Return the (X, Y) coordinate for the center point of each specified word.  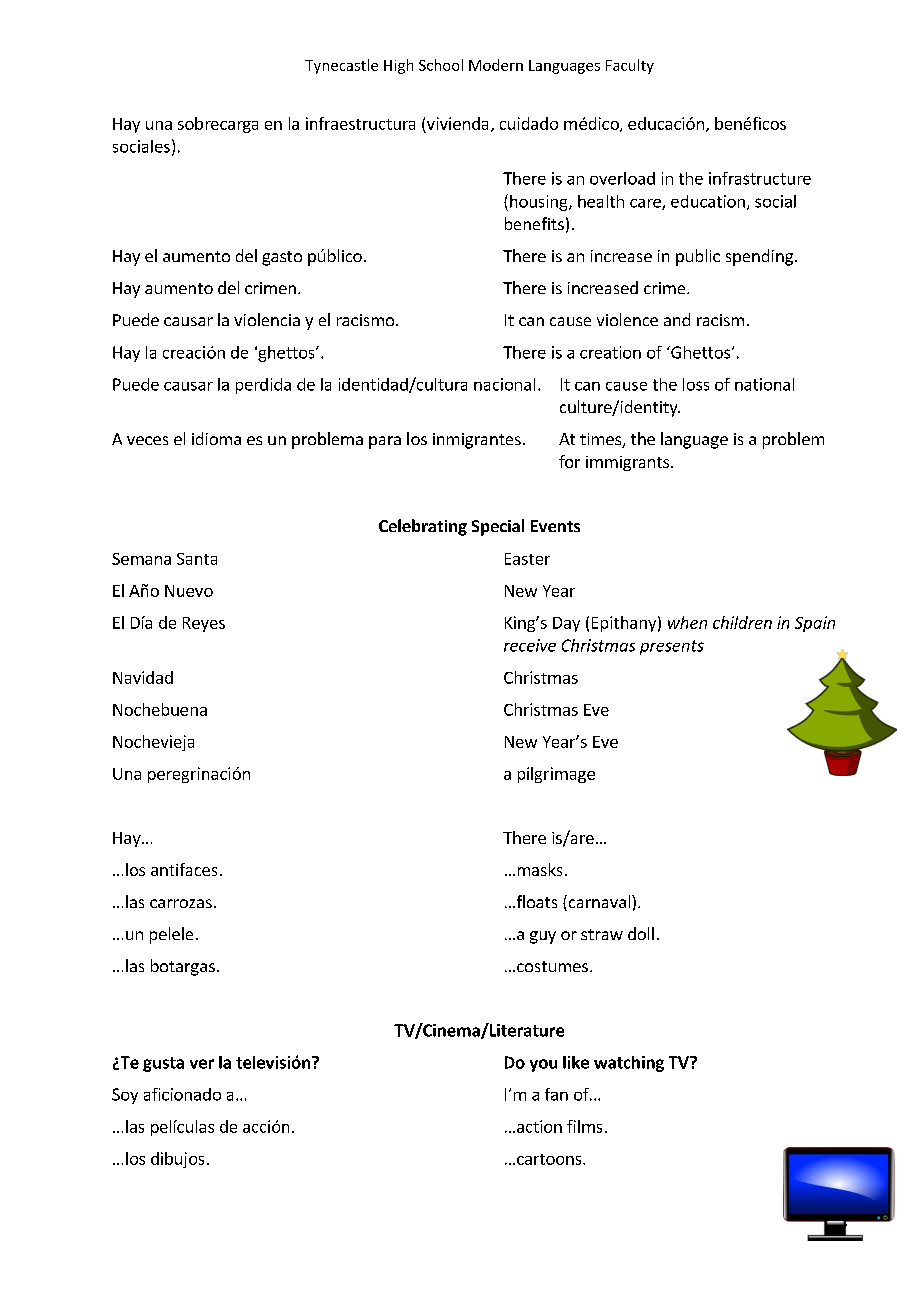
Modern (496, 65)
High (398, 66)
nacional (504, 384)
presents (672, 647)
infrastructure (760, 178)
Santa (197, 559)
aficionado (182, 1094)
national (764, 384)
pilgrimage (556, 775)
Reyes (204, 624)
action (539, 1126)
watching (629, 1064)
